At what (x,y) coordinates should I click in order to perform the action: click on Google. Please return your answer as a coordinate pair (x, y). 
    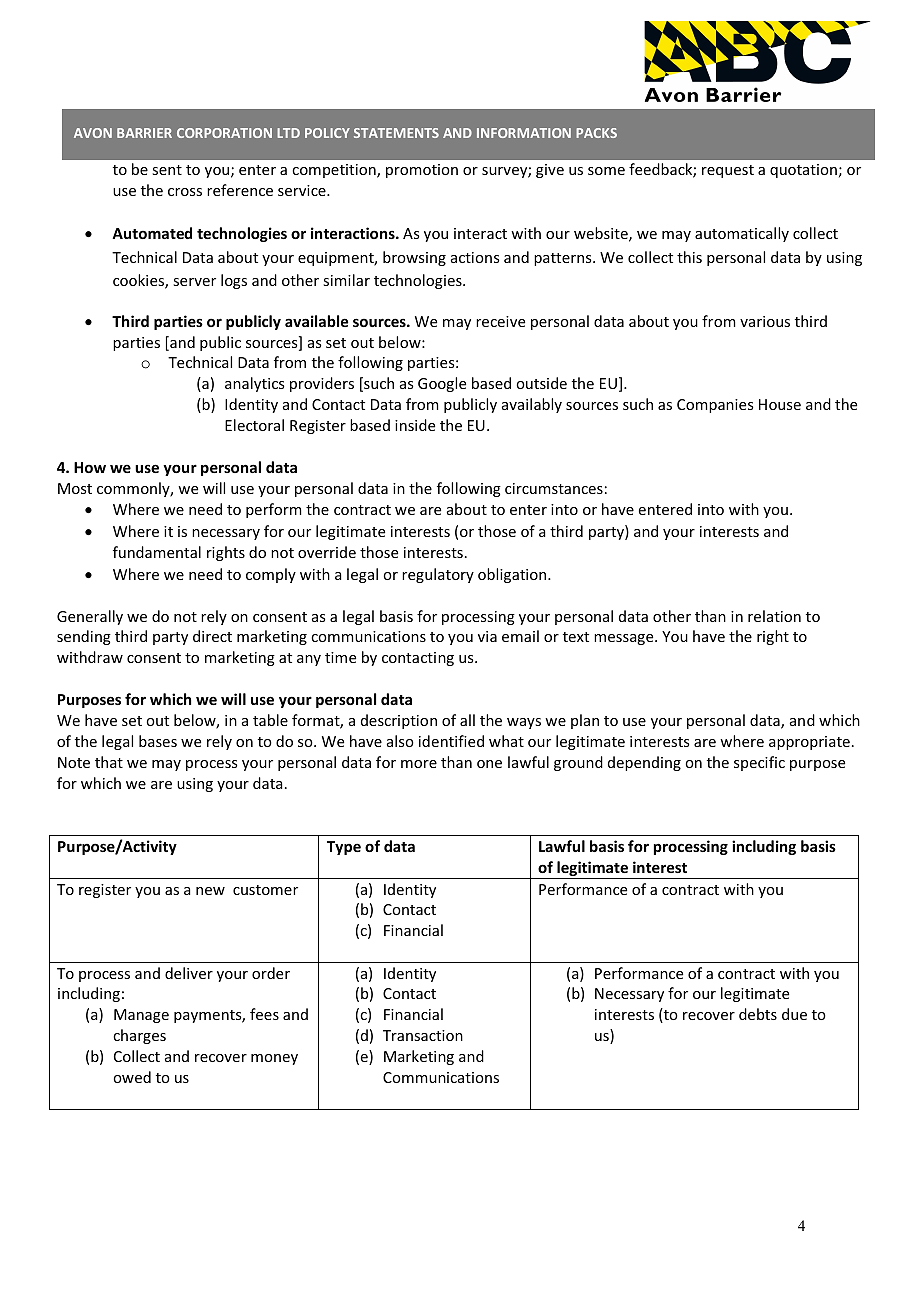
    Looking at the image, I should click on (442, 384).
